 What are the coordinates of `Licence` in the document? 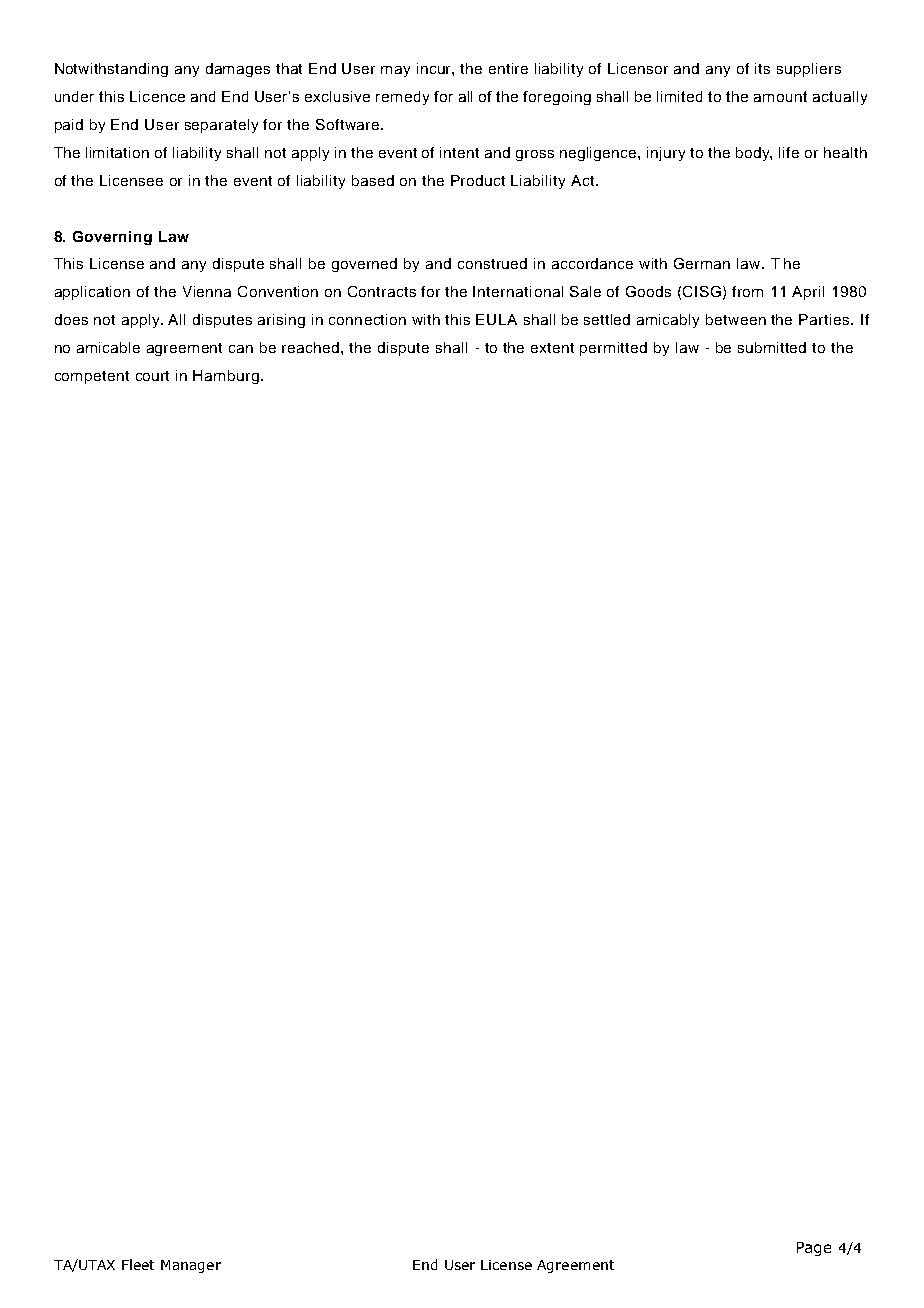 It's located at (157, 96).
